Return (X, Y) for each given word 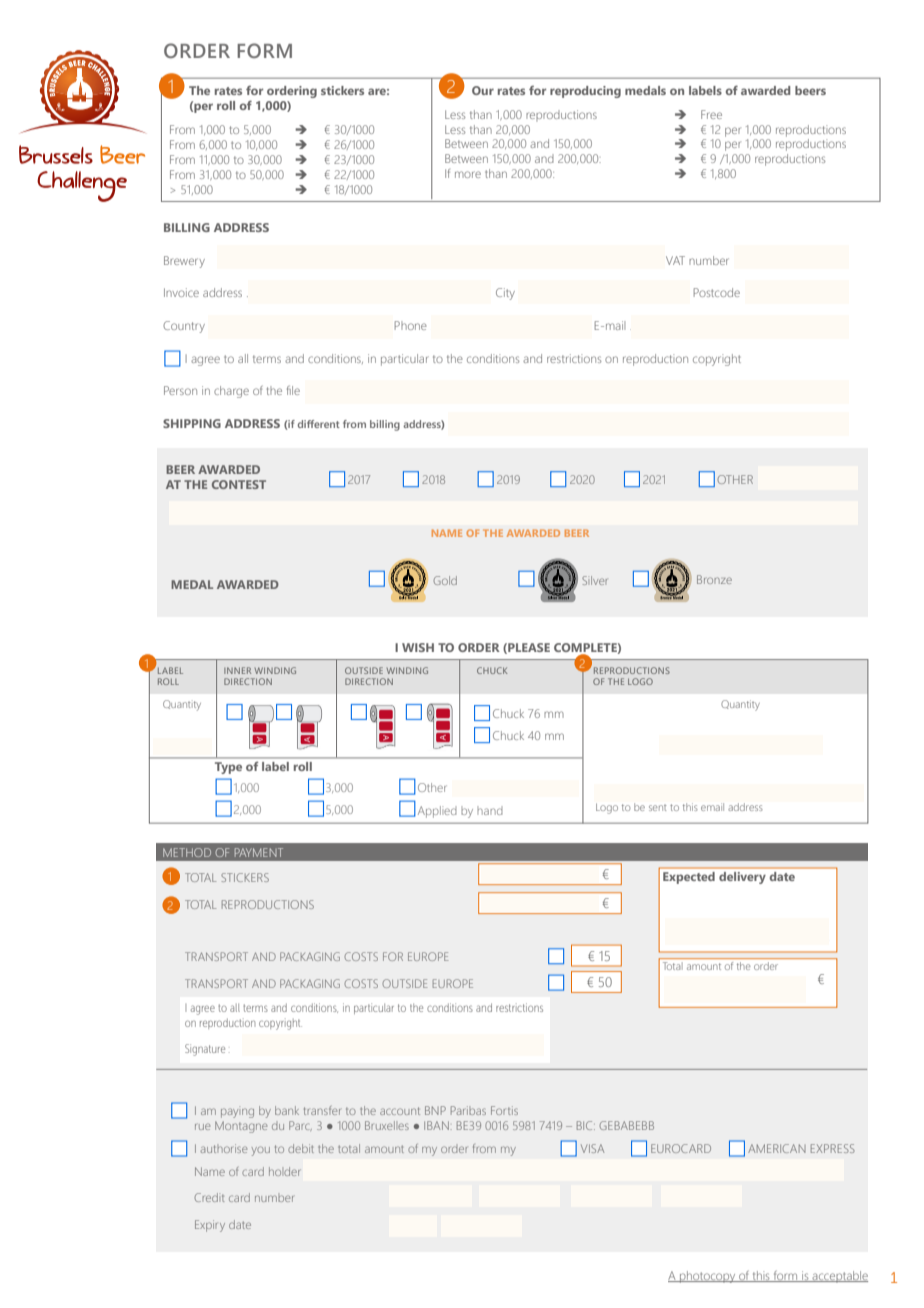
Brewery (184, 262)
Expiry (210, 1226)
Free (711, 114)
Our (483, 90)
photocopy (708, 1277)
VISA (592, 1148)
